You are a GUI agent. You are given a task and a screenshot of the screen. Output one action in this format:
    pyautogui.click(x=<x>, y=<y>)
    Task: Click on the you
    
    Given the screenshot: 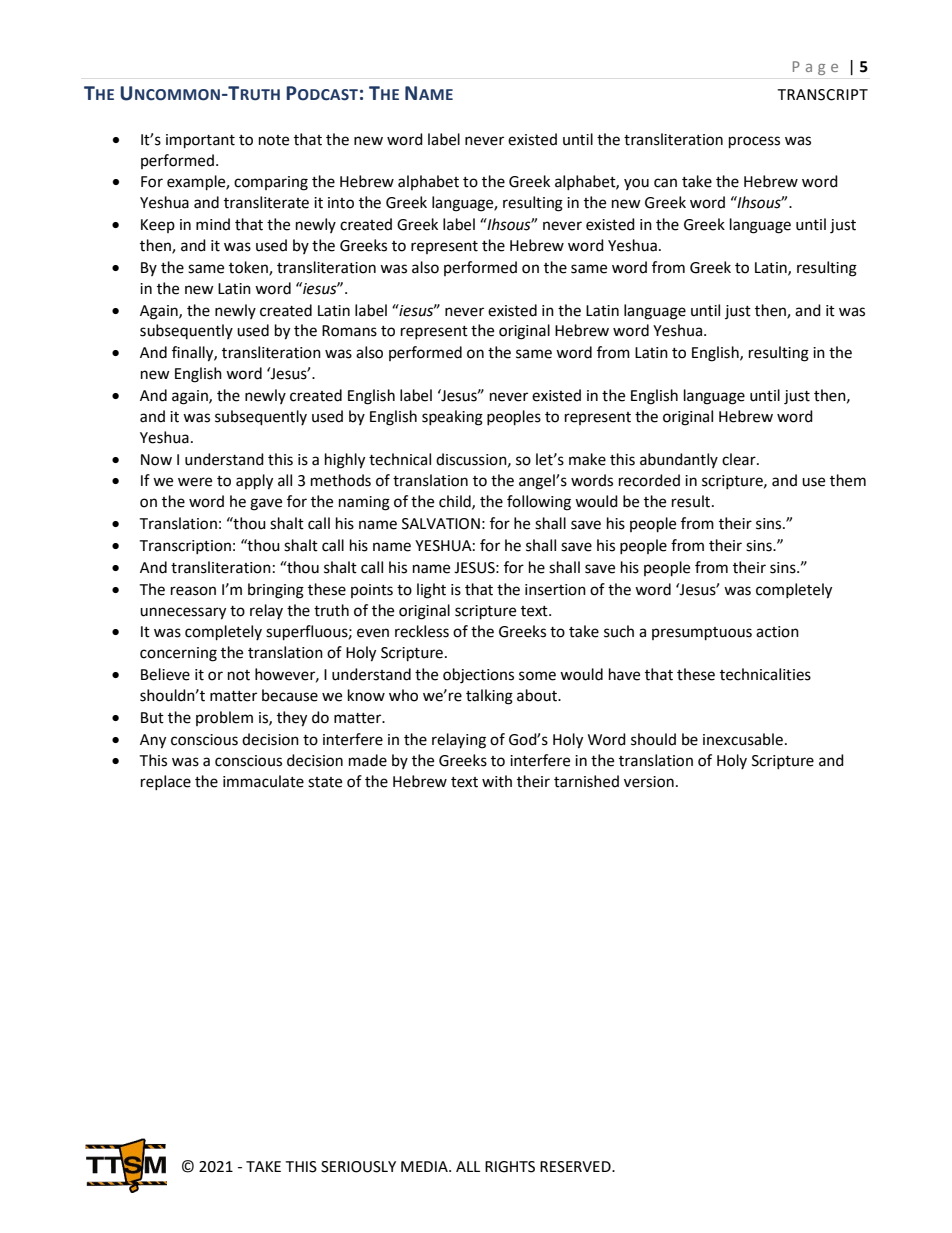 What is the action you would take?
    pyautogui.click(x=636, y=184)
